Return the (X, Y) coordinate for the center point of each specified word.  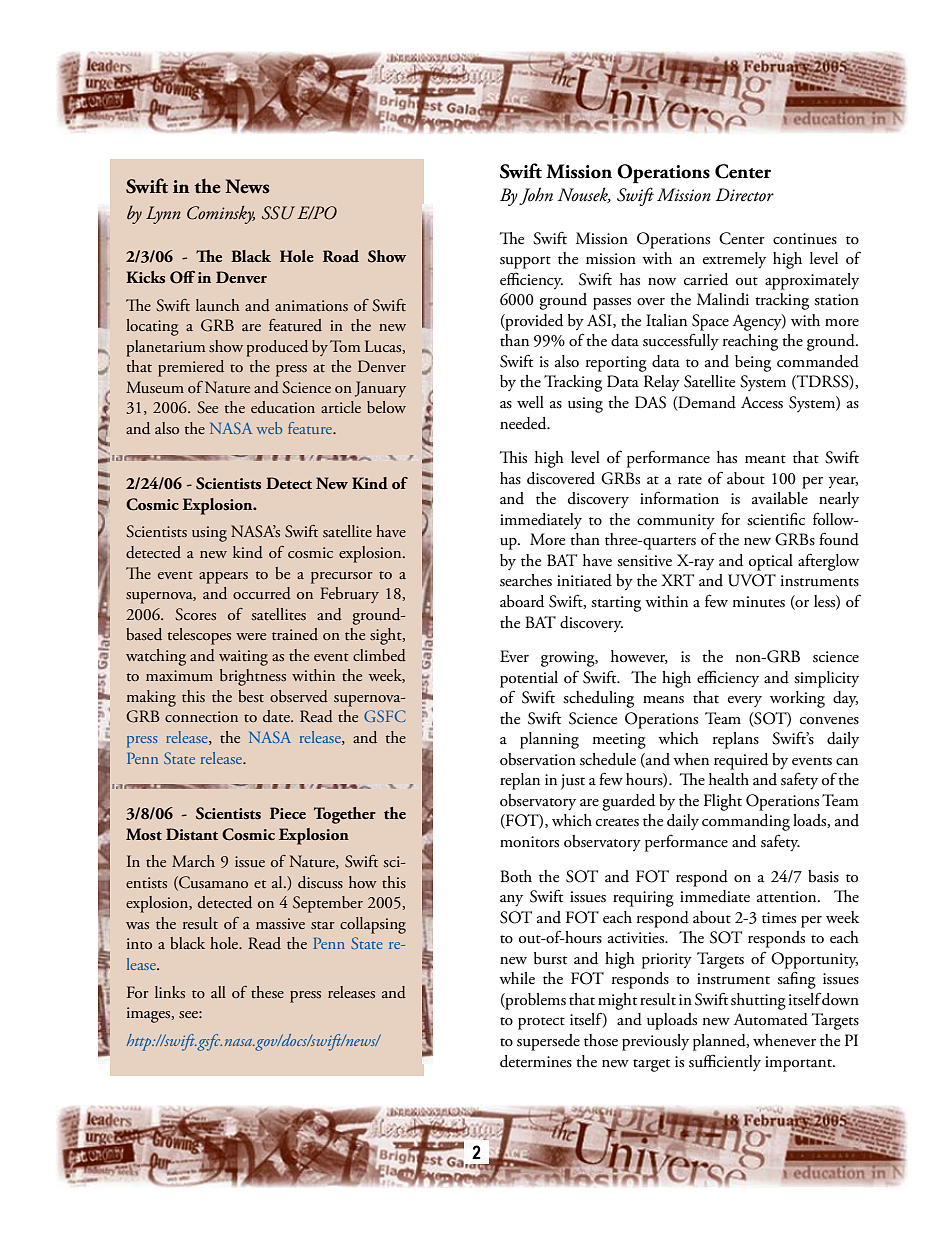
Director (745, 195)
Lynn (163, 215)
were (251, 636)
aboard (522, 601)
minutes (758, 602)
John (536, 196)
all (218, 992)
